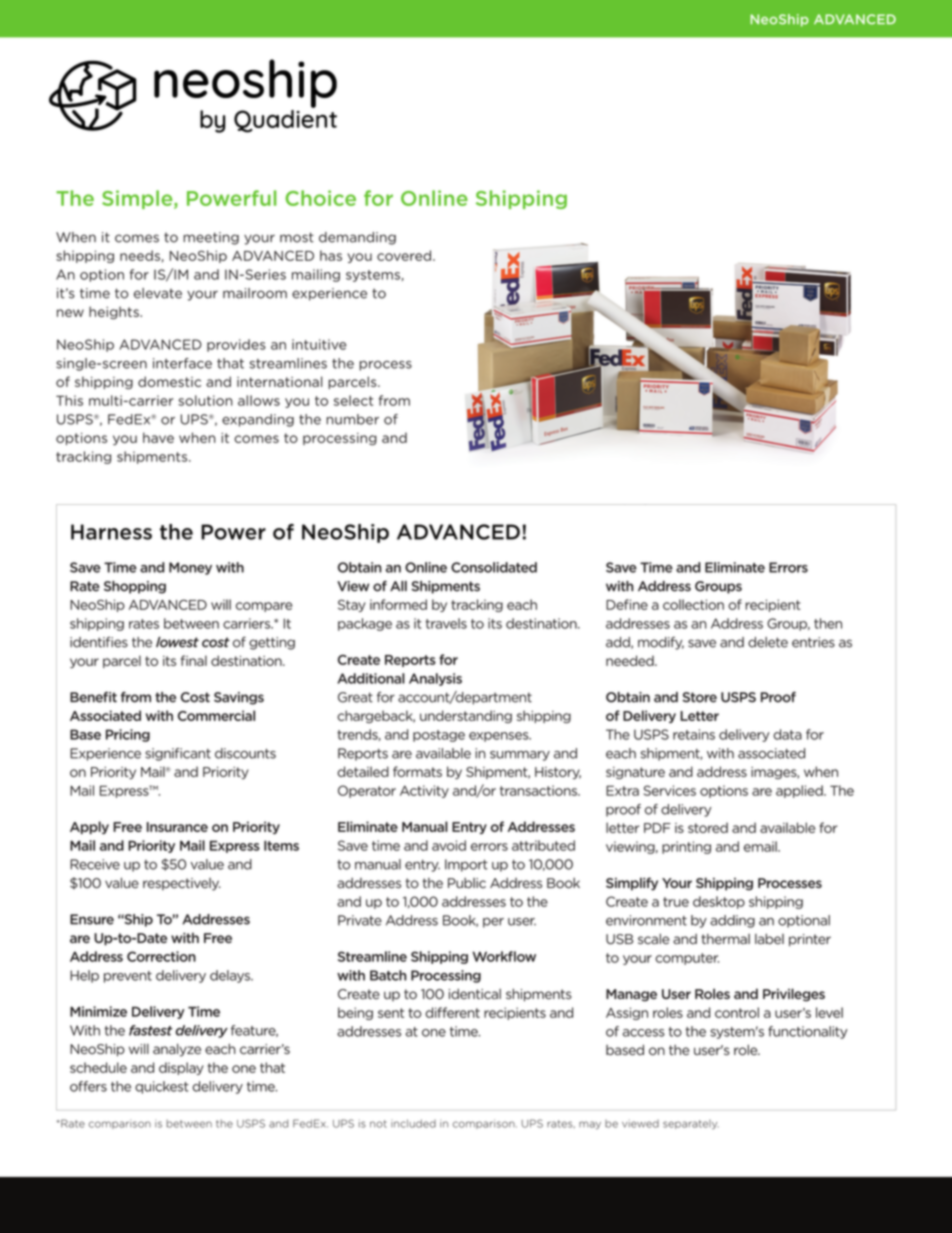 This document has height=1233, width=952. Describe the element at coordinates (404, 255) in the document. I see `covered` at that location.
